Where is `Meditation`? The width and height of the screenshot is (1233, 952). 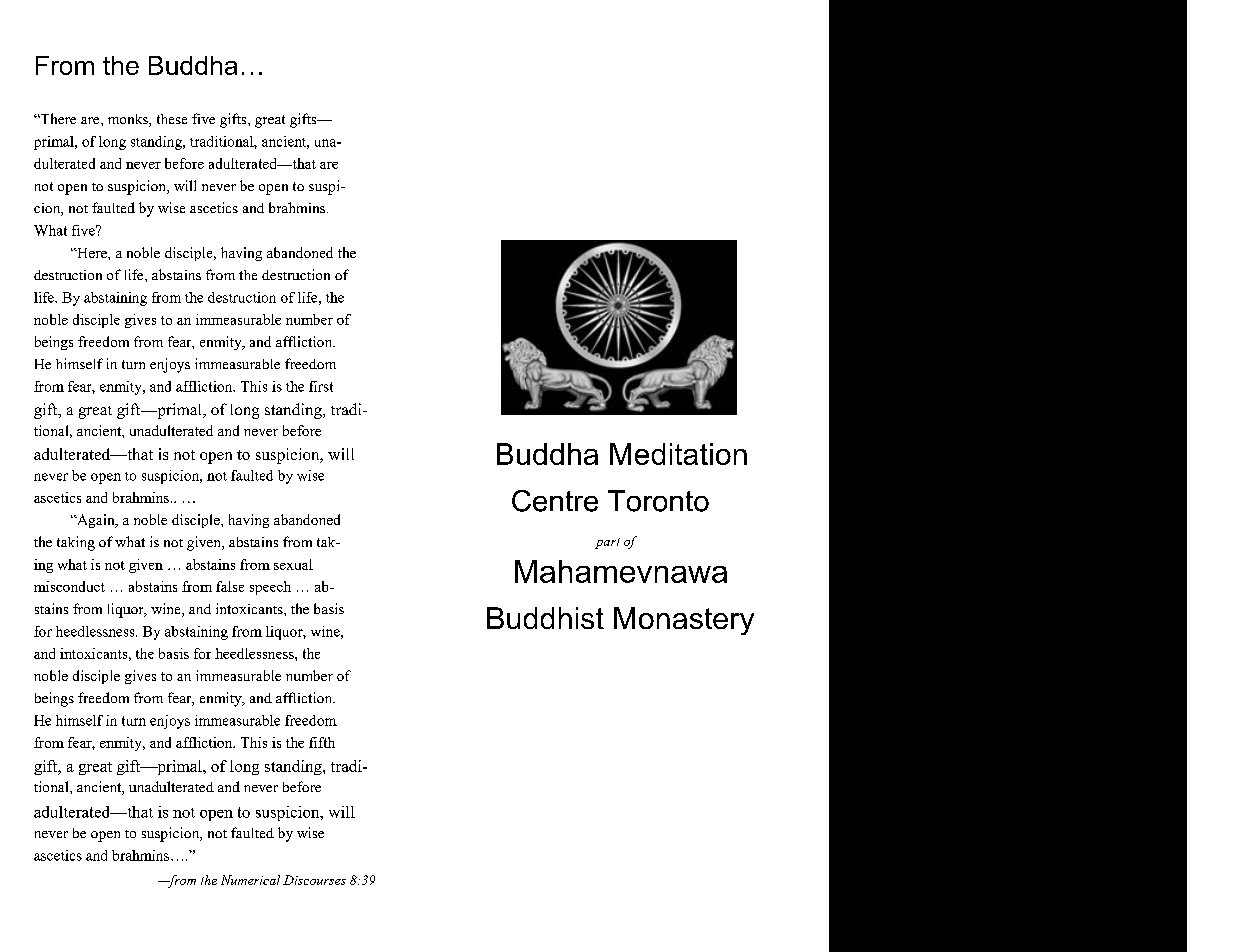 Meditation is located at coordinates (678, 454).
